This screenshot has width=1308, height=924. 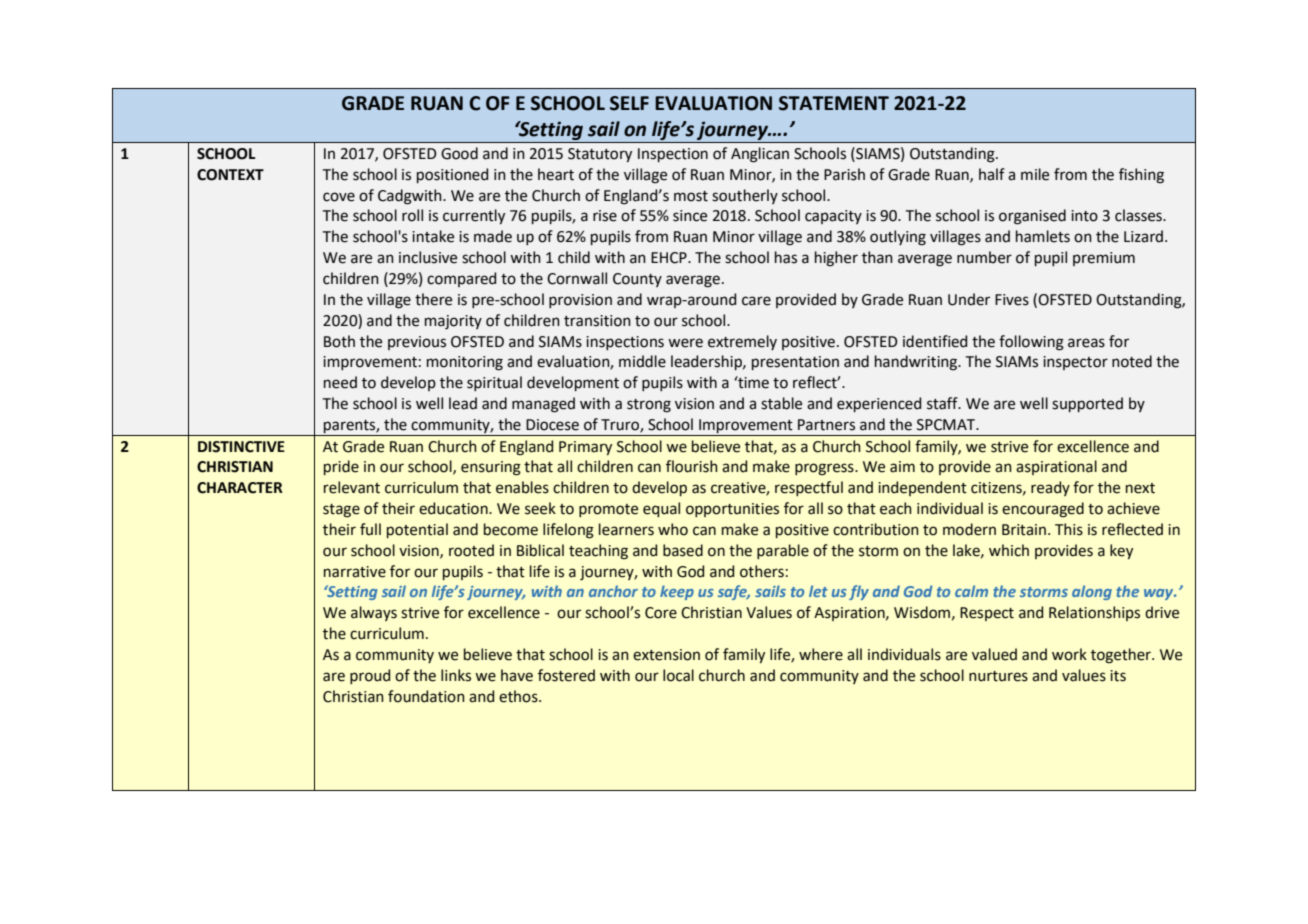 What do you see at coordinates (1035, 174) in the screenshot?
I see `mile` at bounding box center [1035, 174].
